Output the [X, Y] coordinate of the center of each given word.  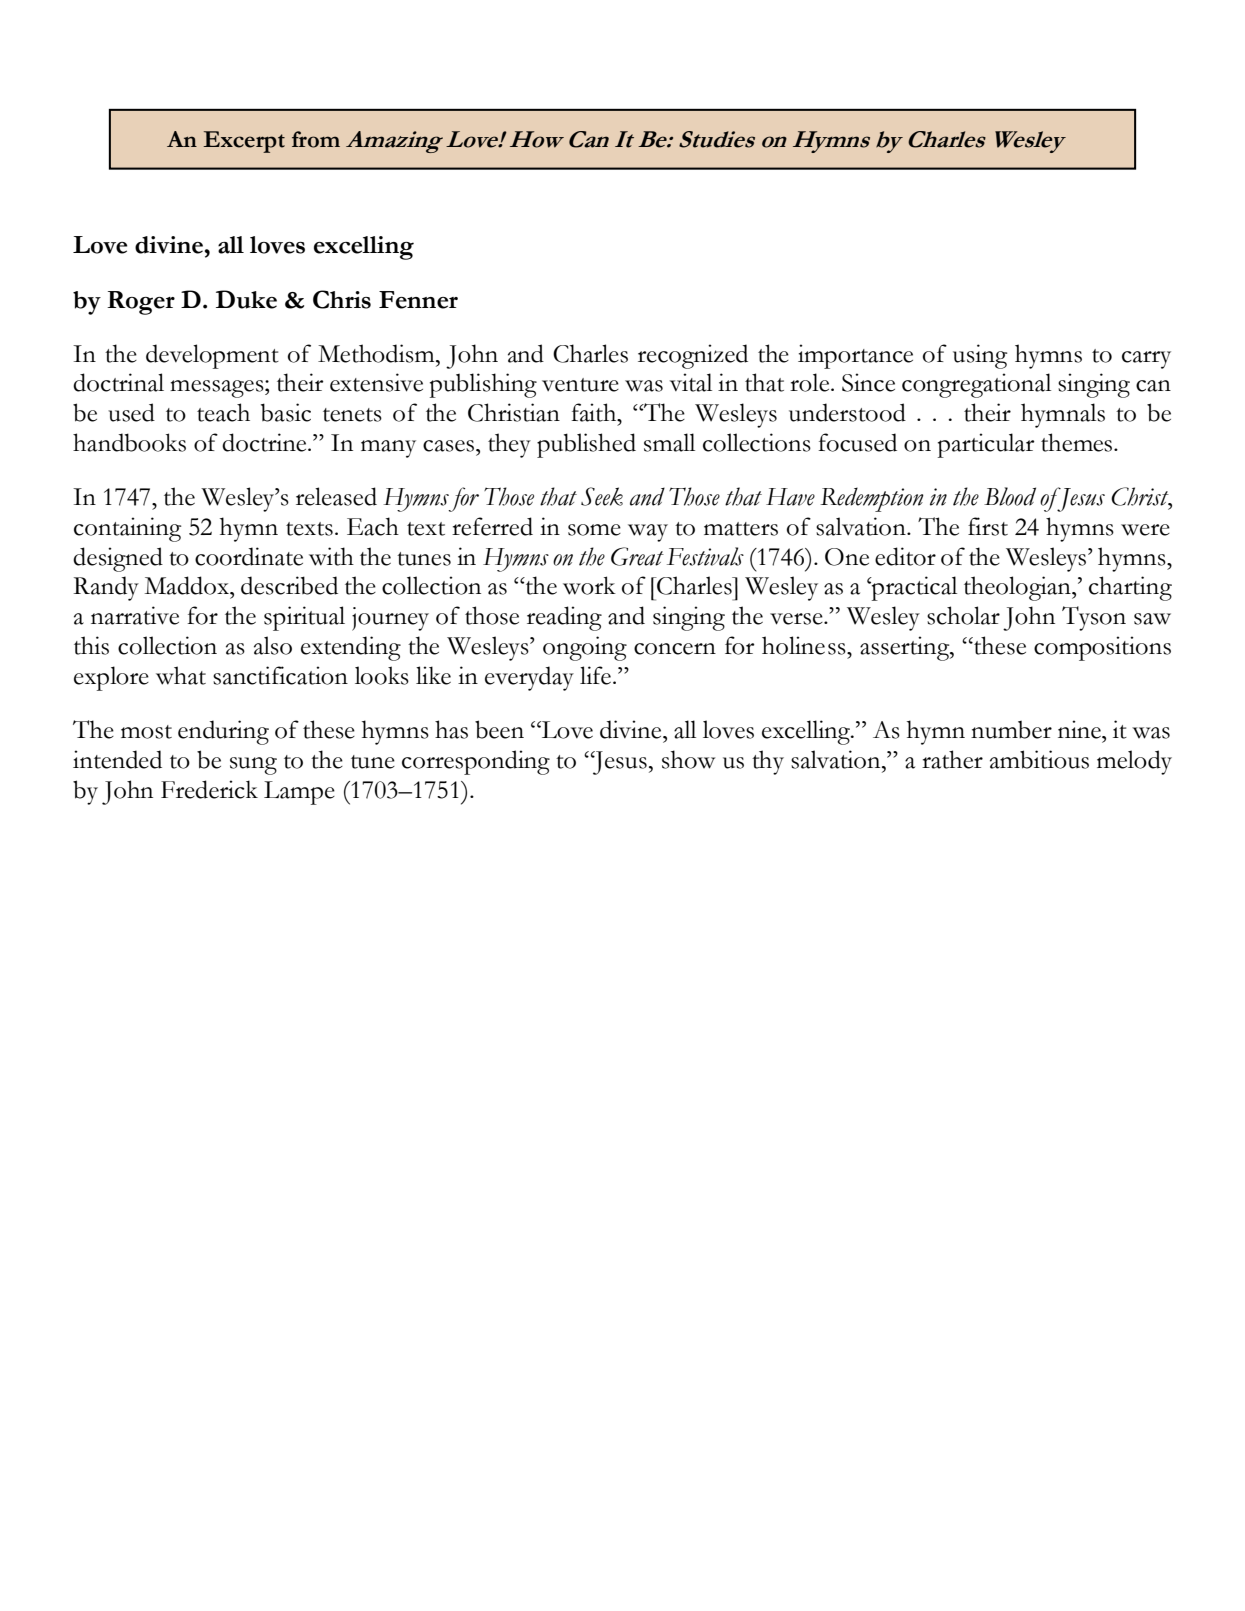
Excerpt [244, 142]
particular [986, 445]
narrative [135, 615]
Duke [246, 299]
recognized [693, 356]
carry [1146, 360]
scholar [963, 615]
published [586, 445]
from [316, 139]
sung [253, 766]
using [980, 356]
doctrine [265, 442]
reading [564, 618]
